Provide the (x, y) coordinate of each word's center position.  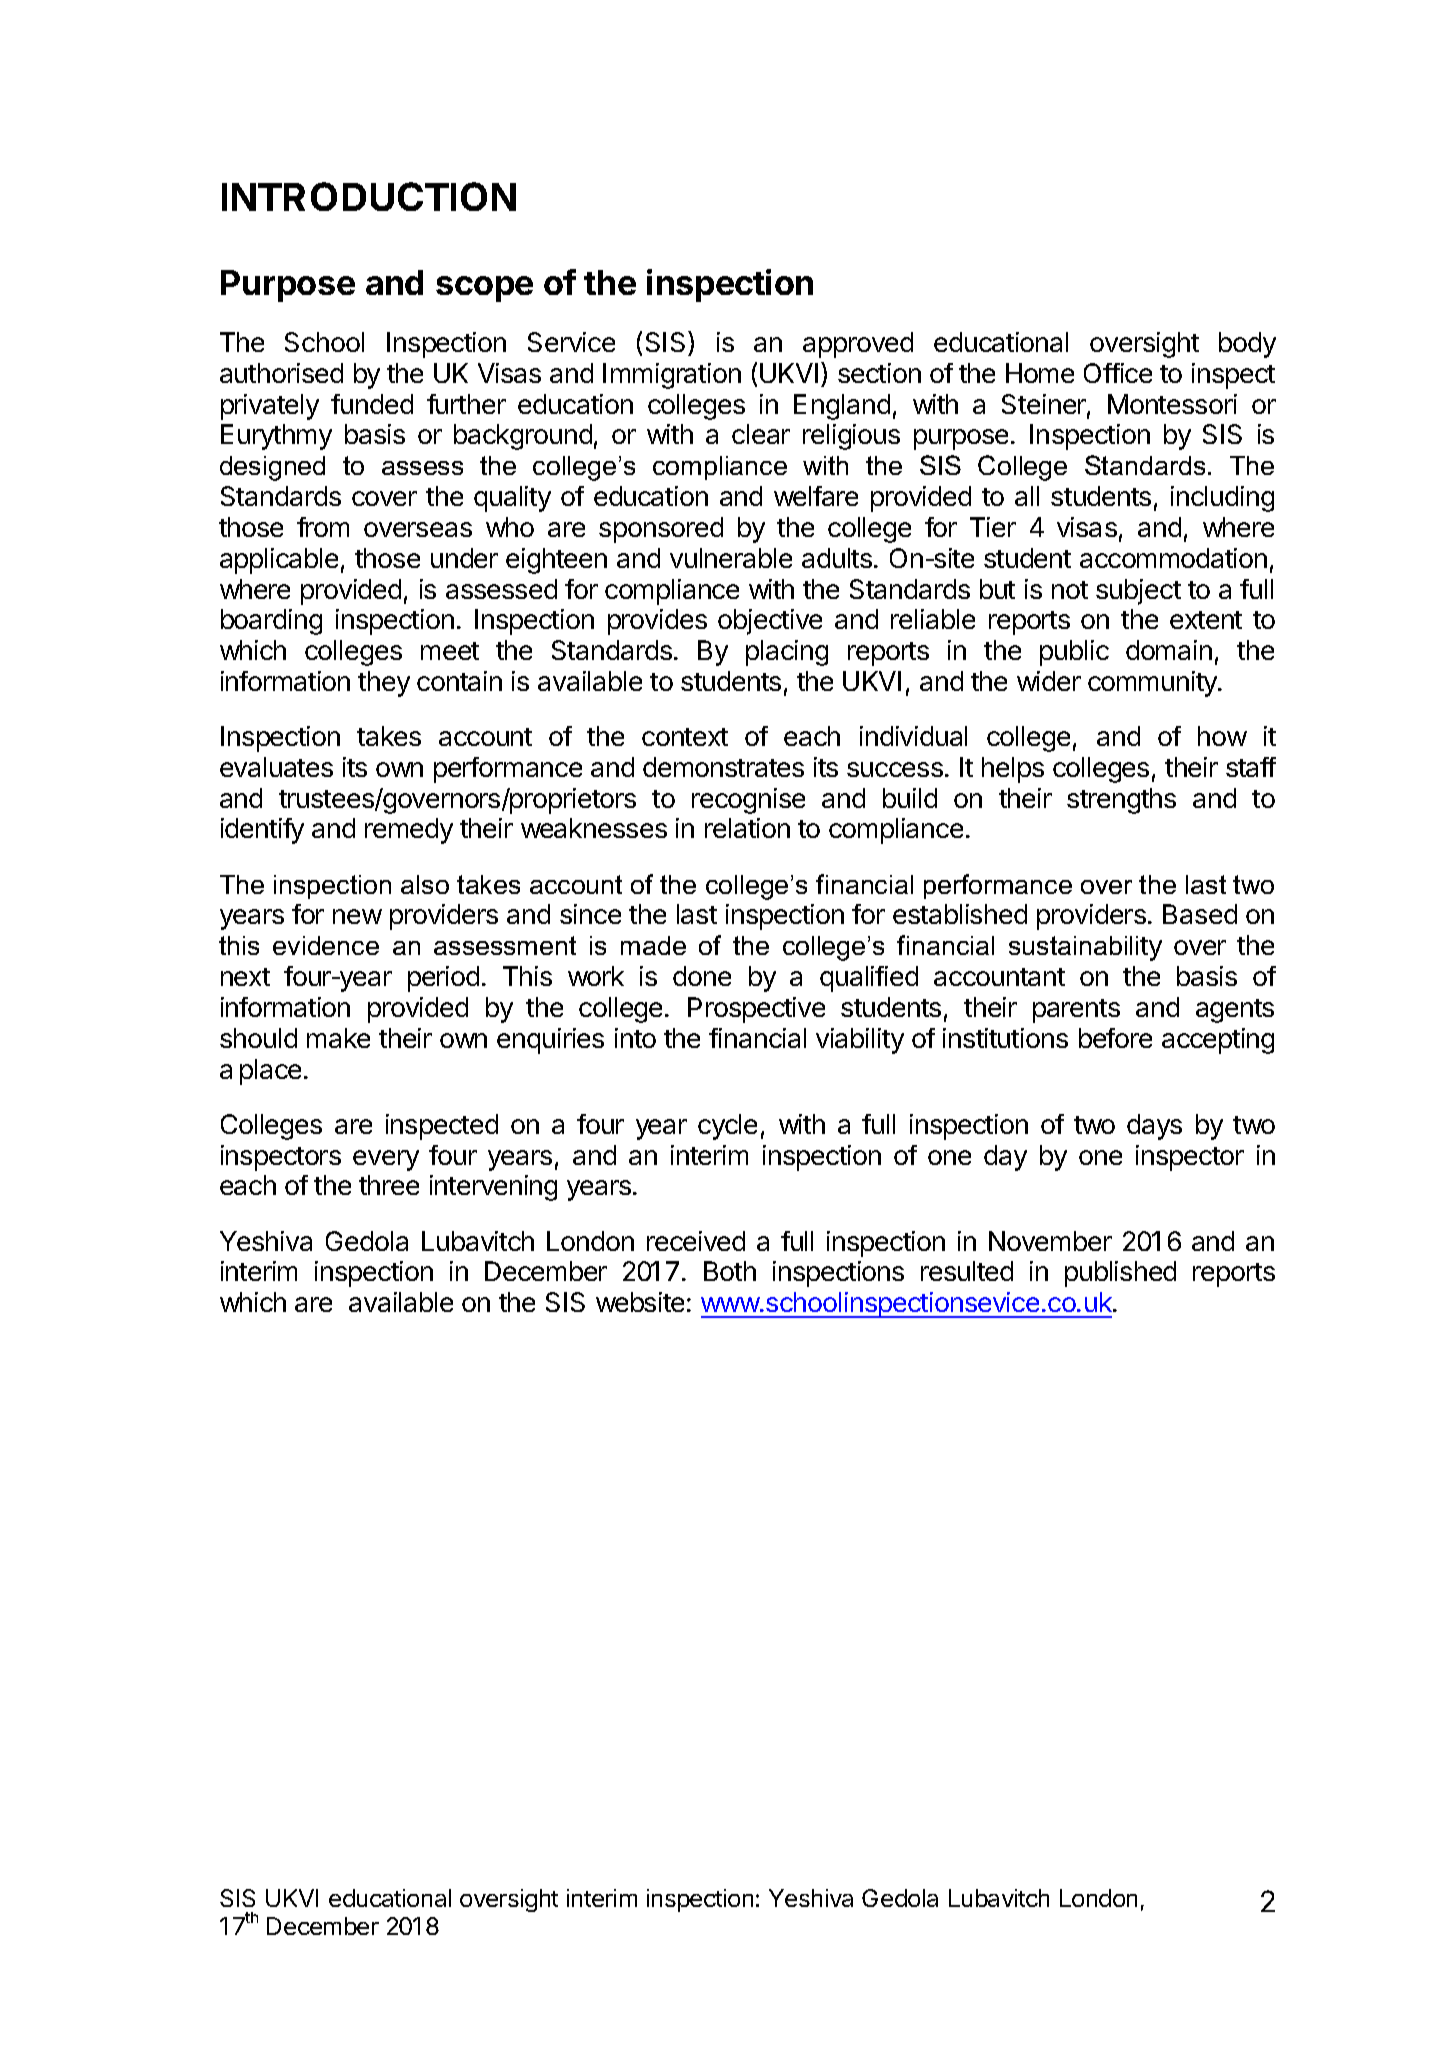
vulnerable (731, 558)
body (1247, 345)
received (696, 1241)
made (653, 945)
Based (1200, 914)
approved (858, 345)
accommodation (1173, 558)
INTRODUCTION (369, 196)
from (323, 527)
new (357, 916)
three (389, 1185)
